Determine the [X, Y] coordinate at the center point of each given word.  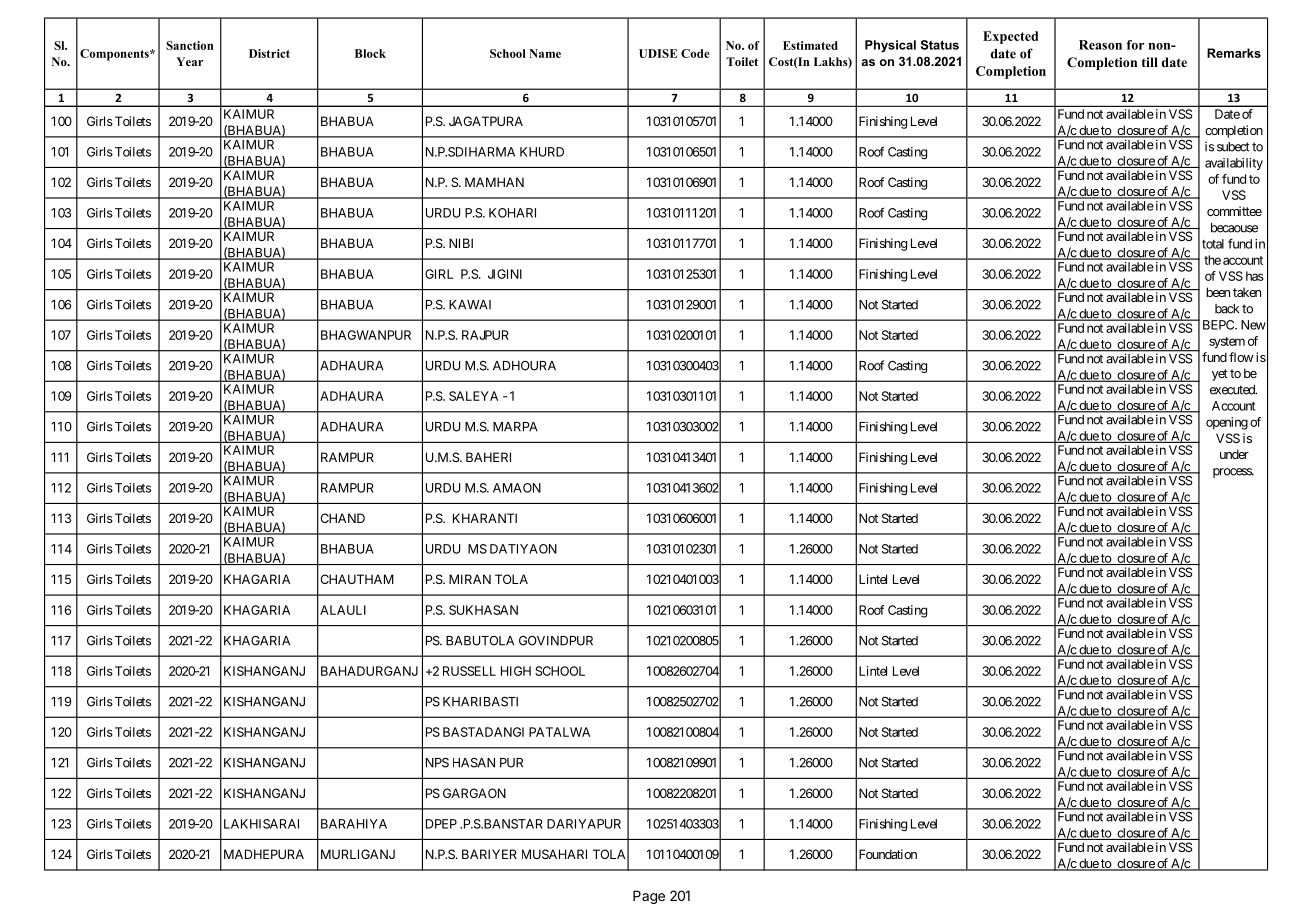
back [1227, 309]
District [269, 53]
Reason [1100, 45]
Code [695, 53]
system [1227, 343]
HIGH [516, 671]
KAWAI [470, 305]
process [1233, 473]
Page [649, 897]
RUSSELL [469, 671]
